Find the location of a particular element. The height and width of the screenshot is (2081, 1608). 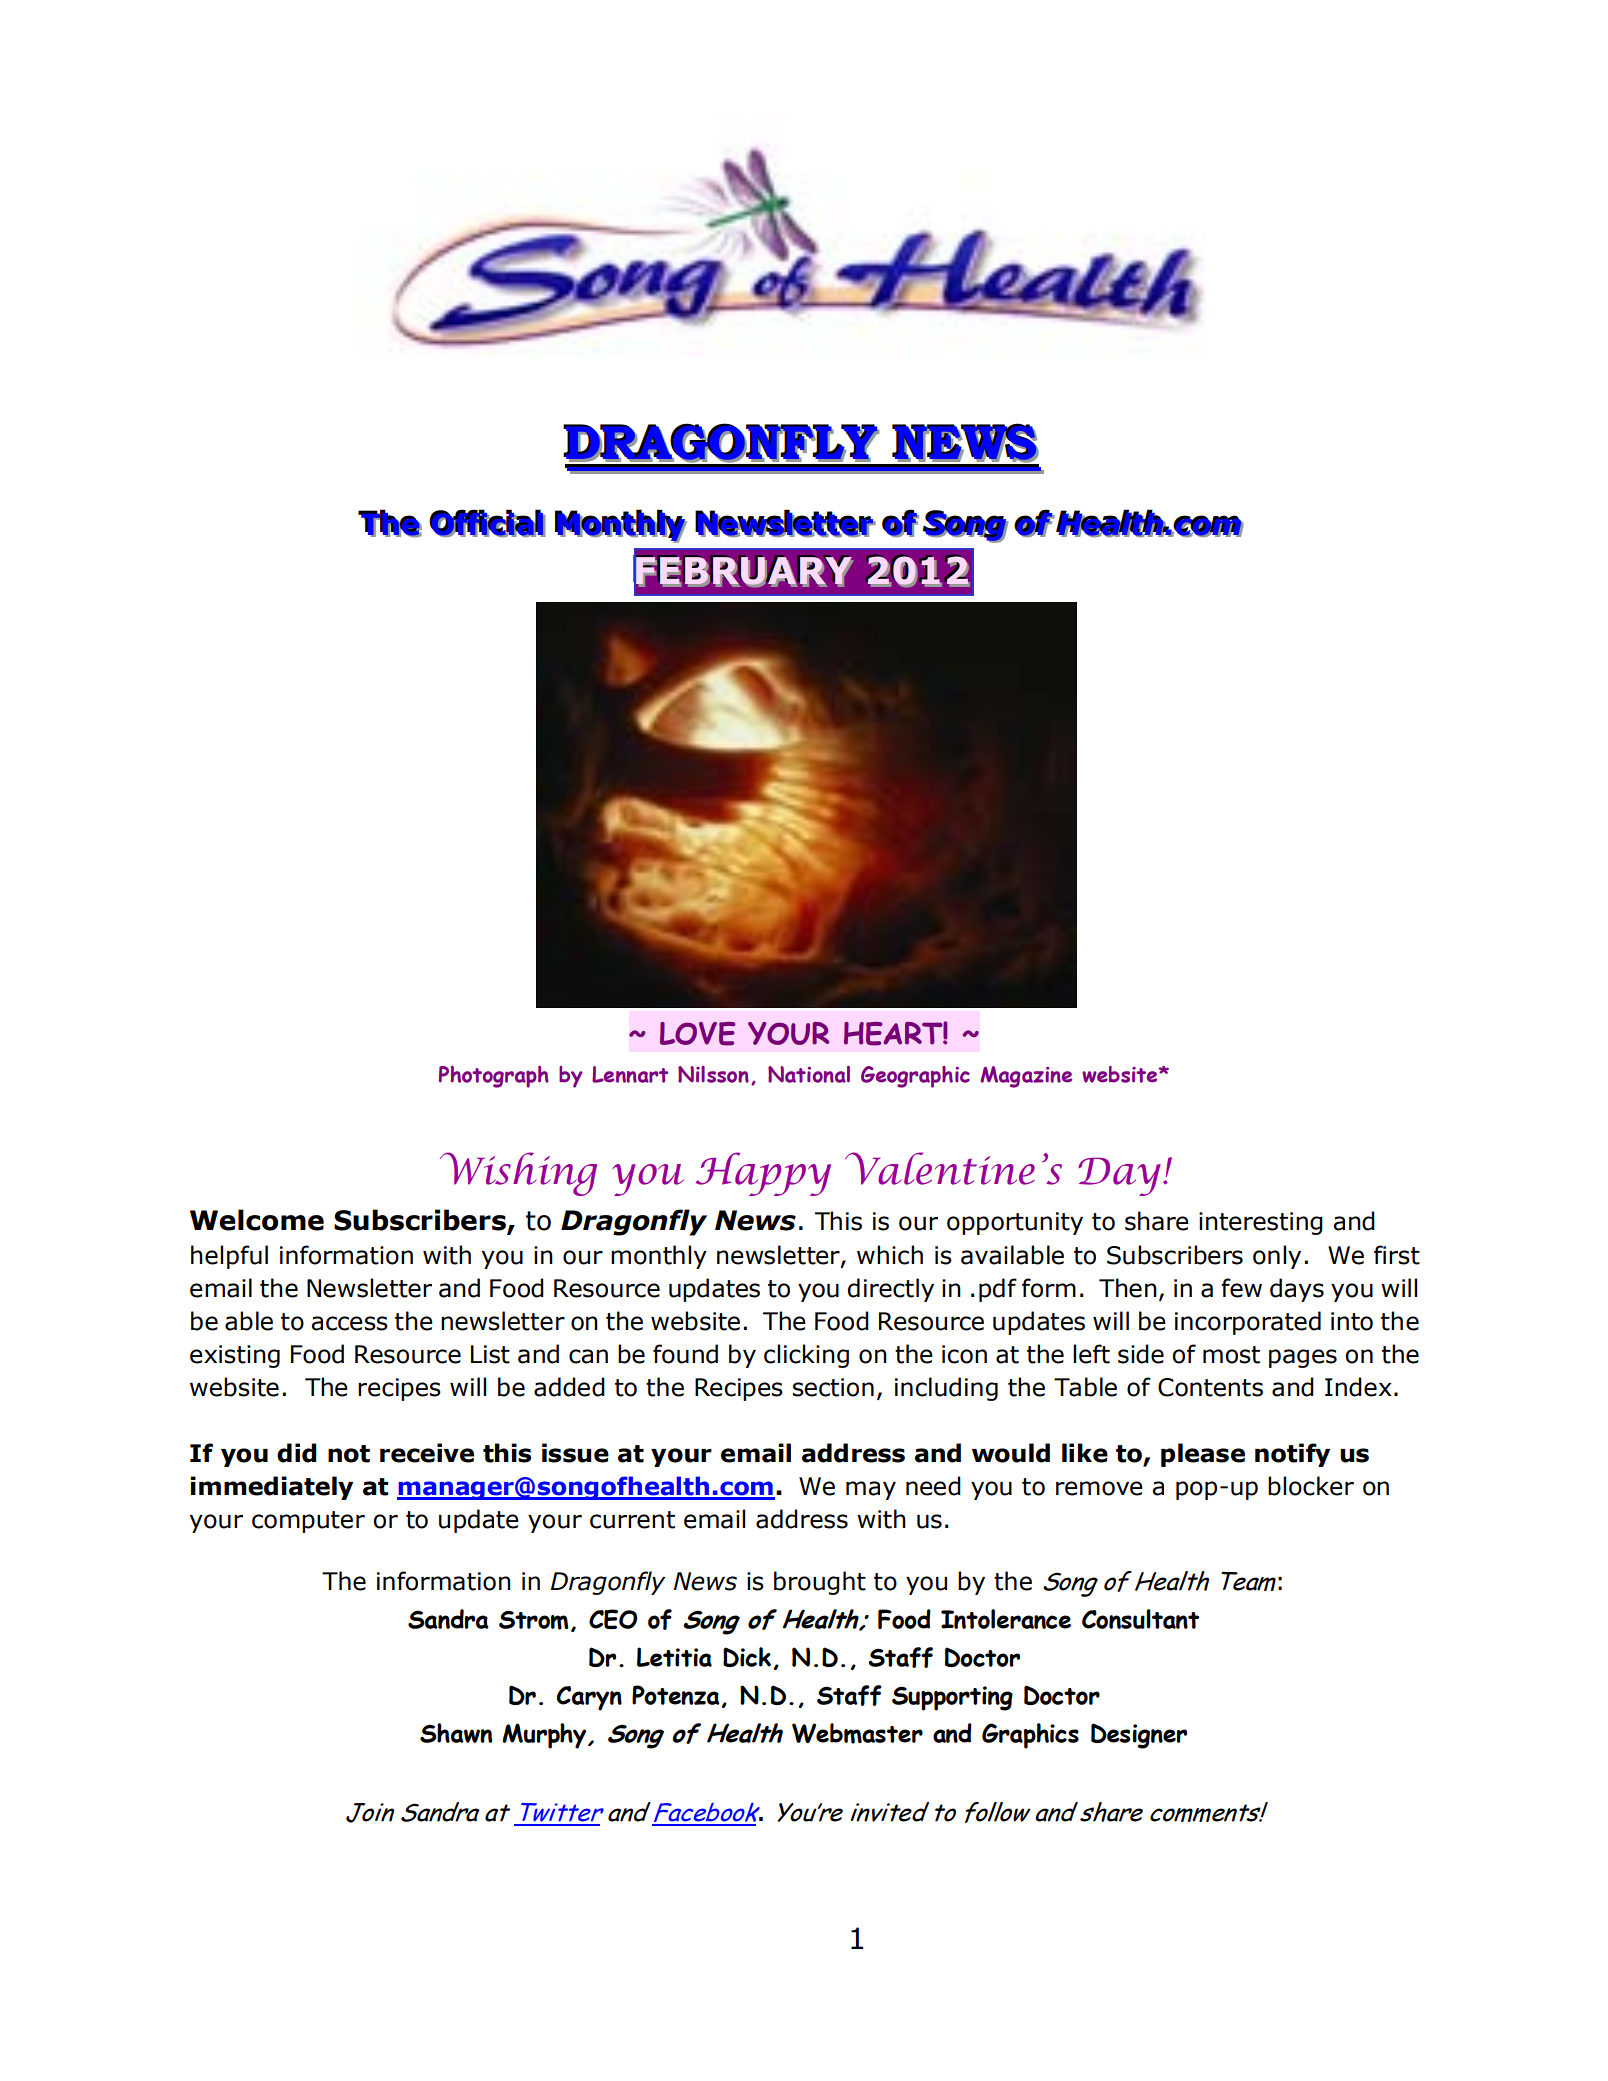

directly is located at coordinates (891, 1290).
